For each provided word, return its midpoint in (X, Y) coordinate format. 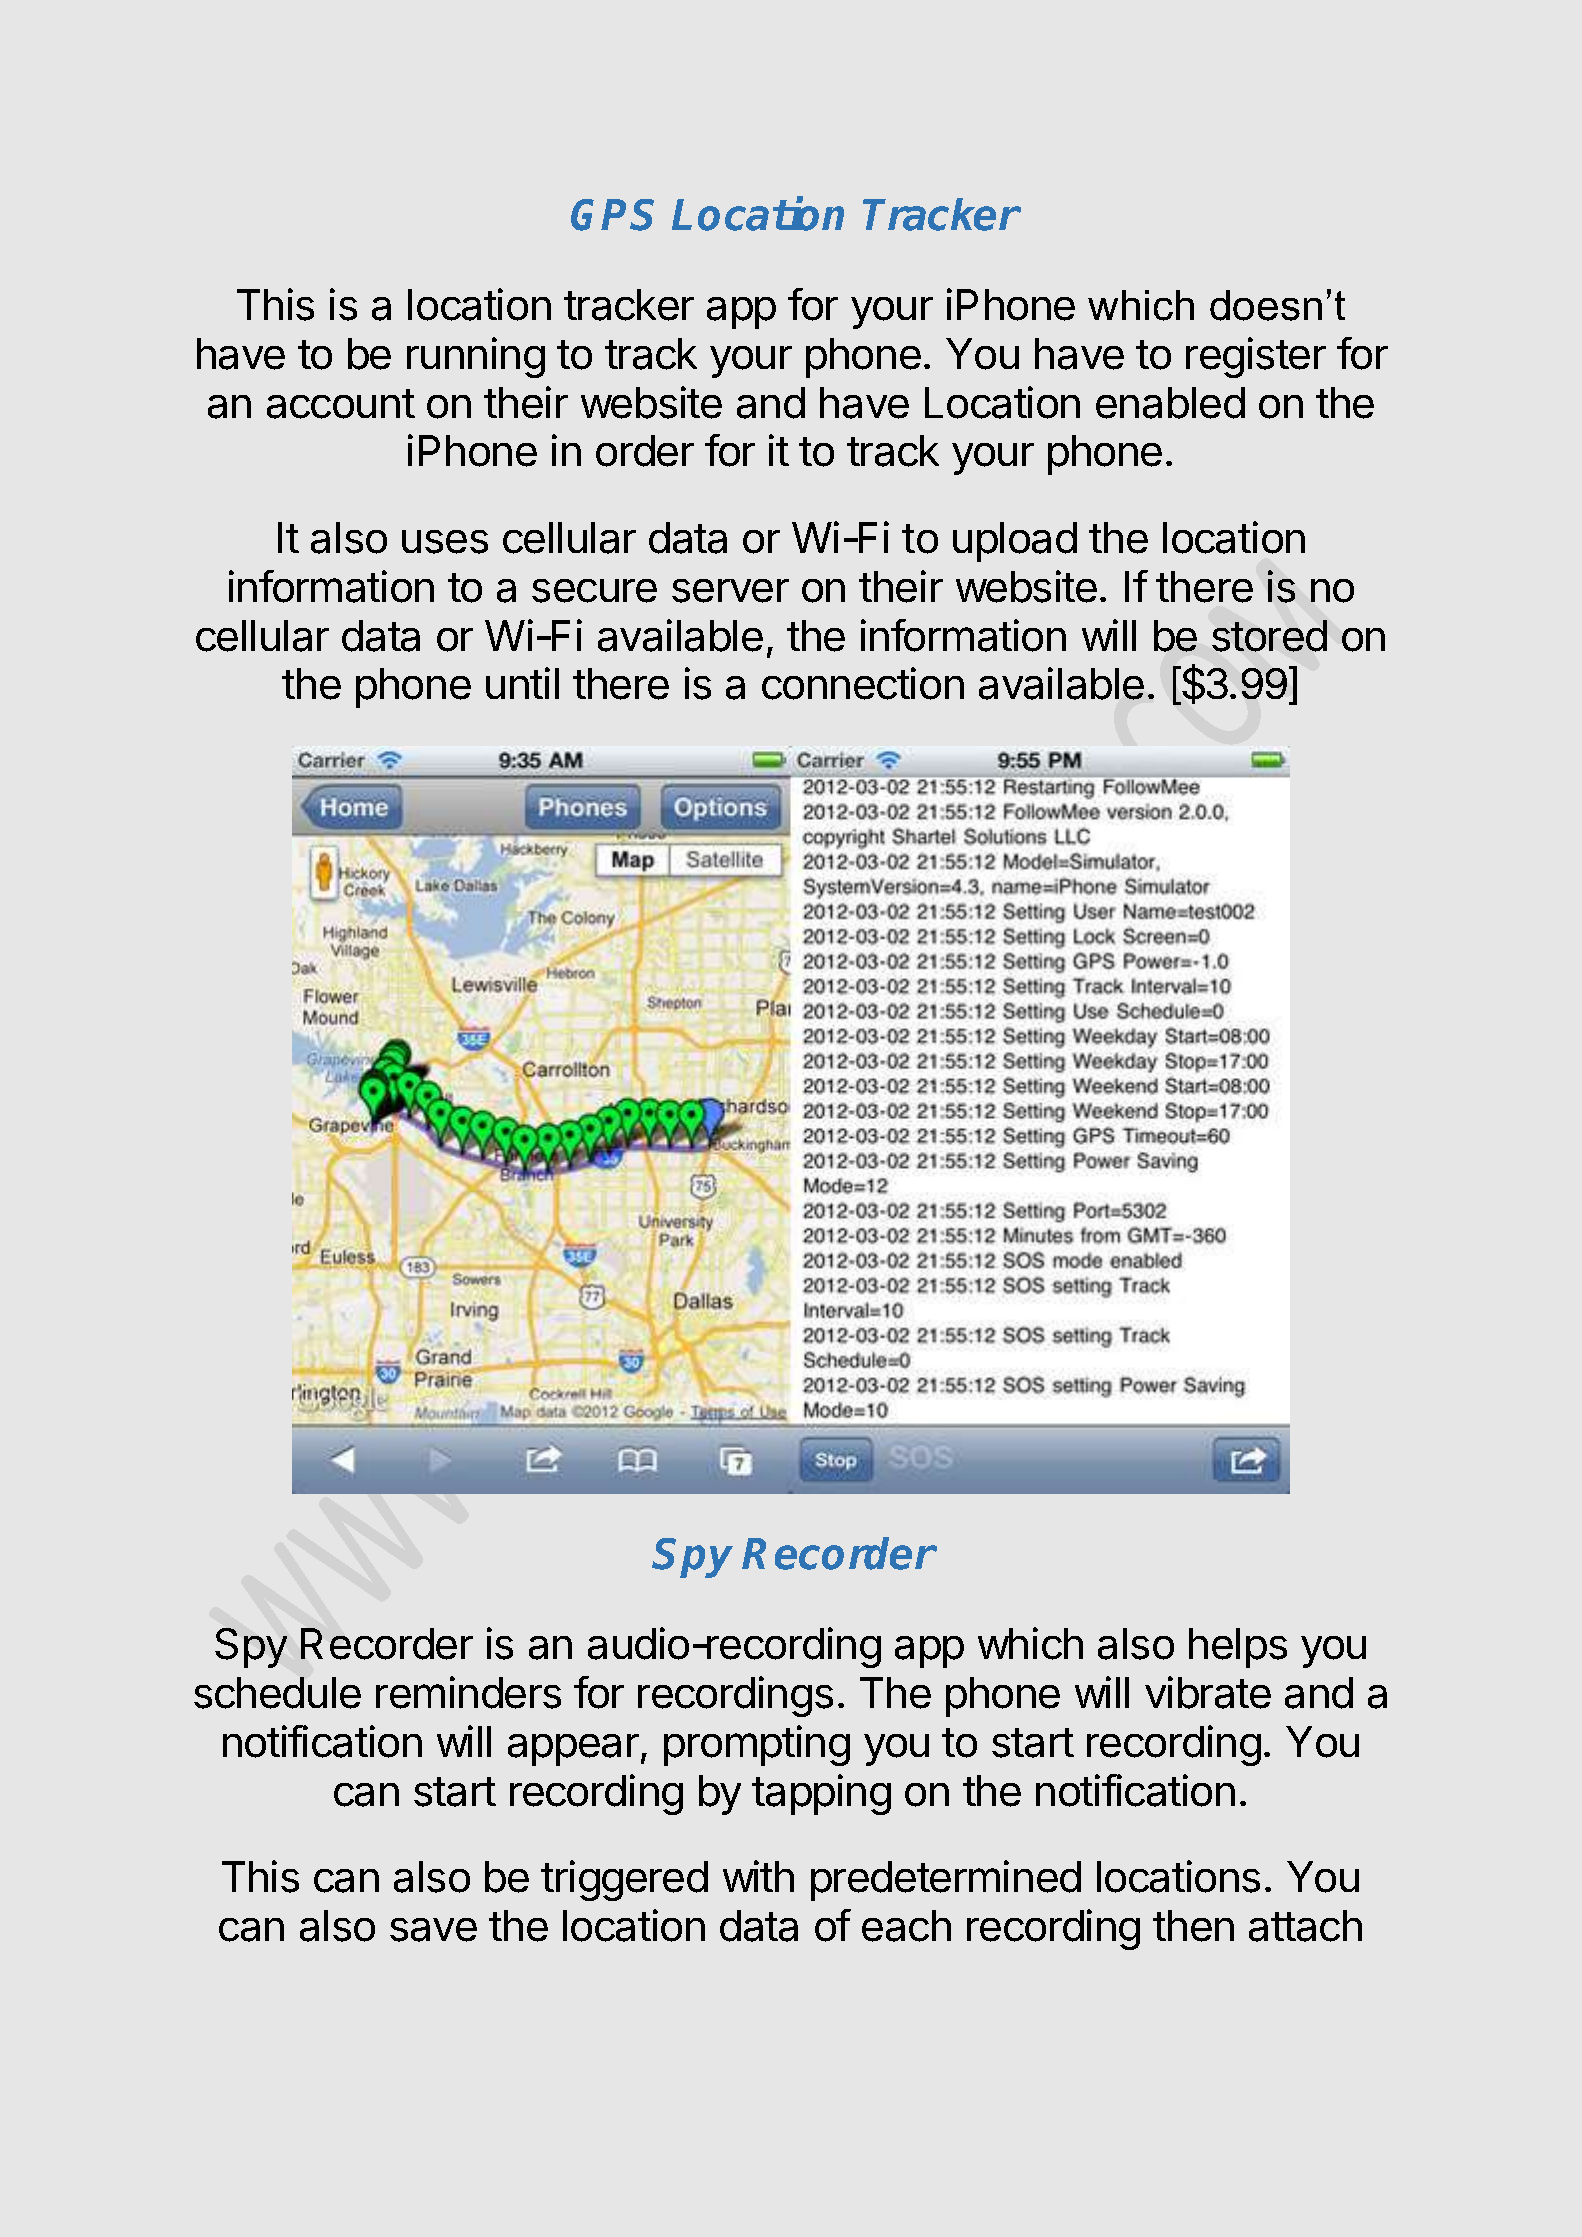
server (730, 591)
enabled (1170, 403)
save (433, 1930)
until (522, 683)
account (341, 404)
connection (863, 683)
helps (1238, 1648)
